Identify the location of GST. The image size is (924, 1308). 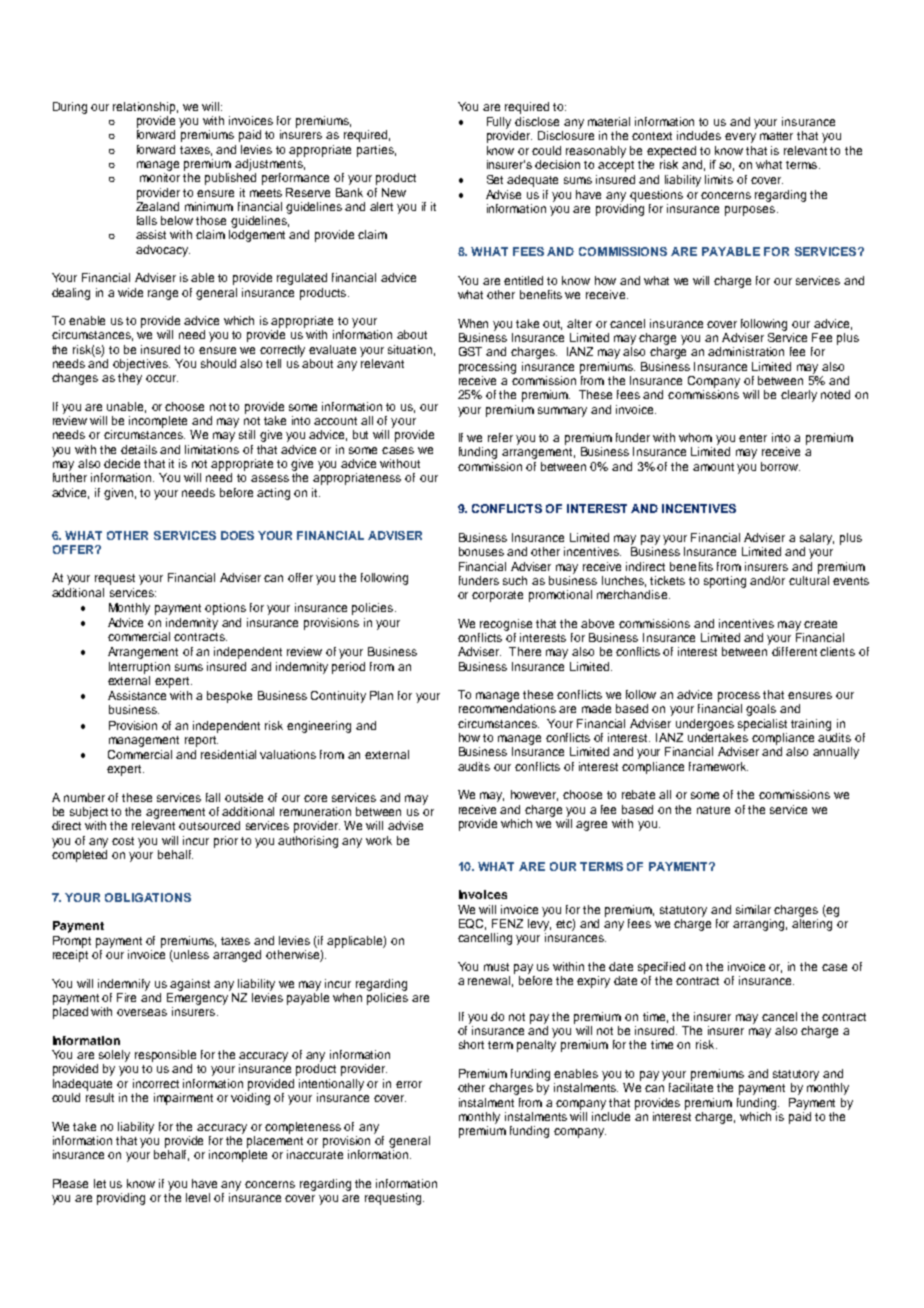
(470, 351).
